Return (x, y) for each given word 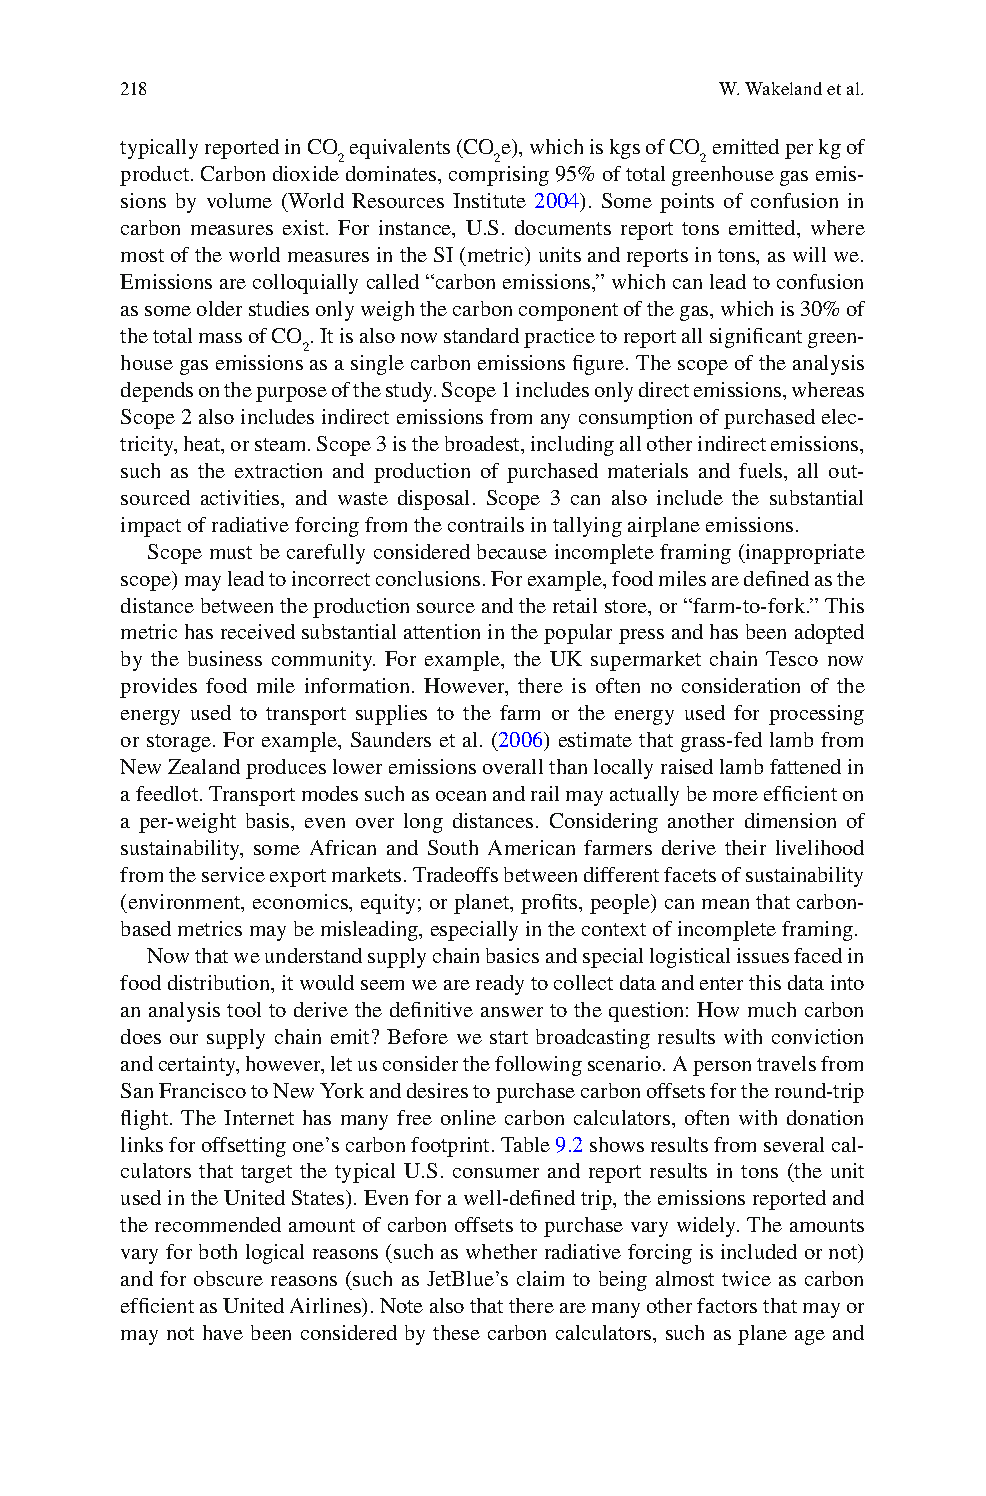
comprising (499, 176)
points (687, 203)
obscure (228, 1278)
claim (540, 1278)
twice (746, 1278)
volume (239, 200)
